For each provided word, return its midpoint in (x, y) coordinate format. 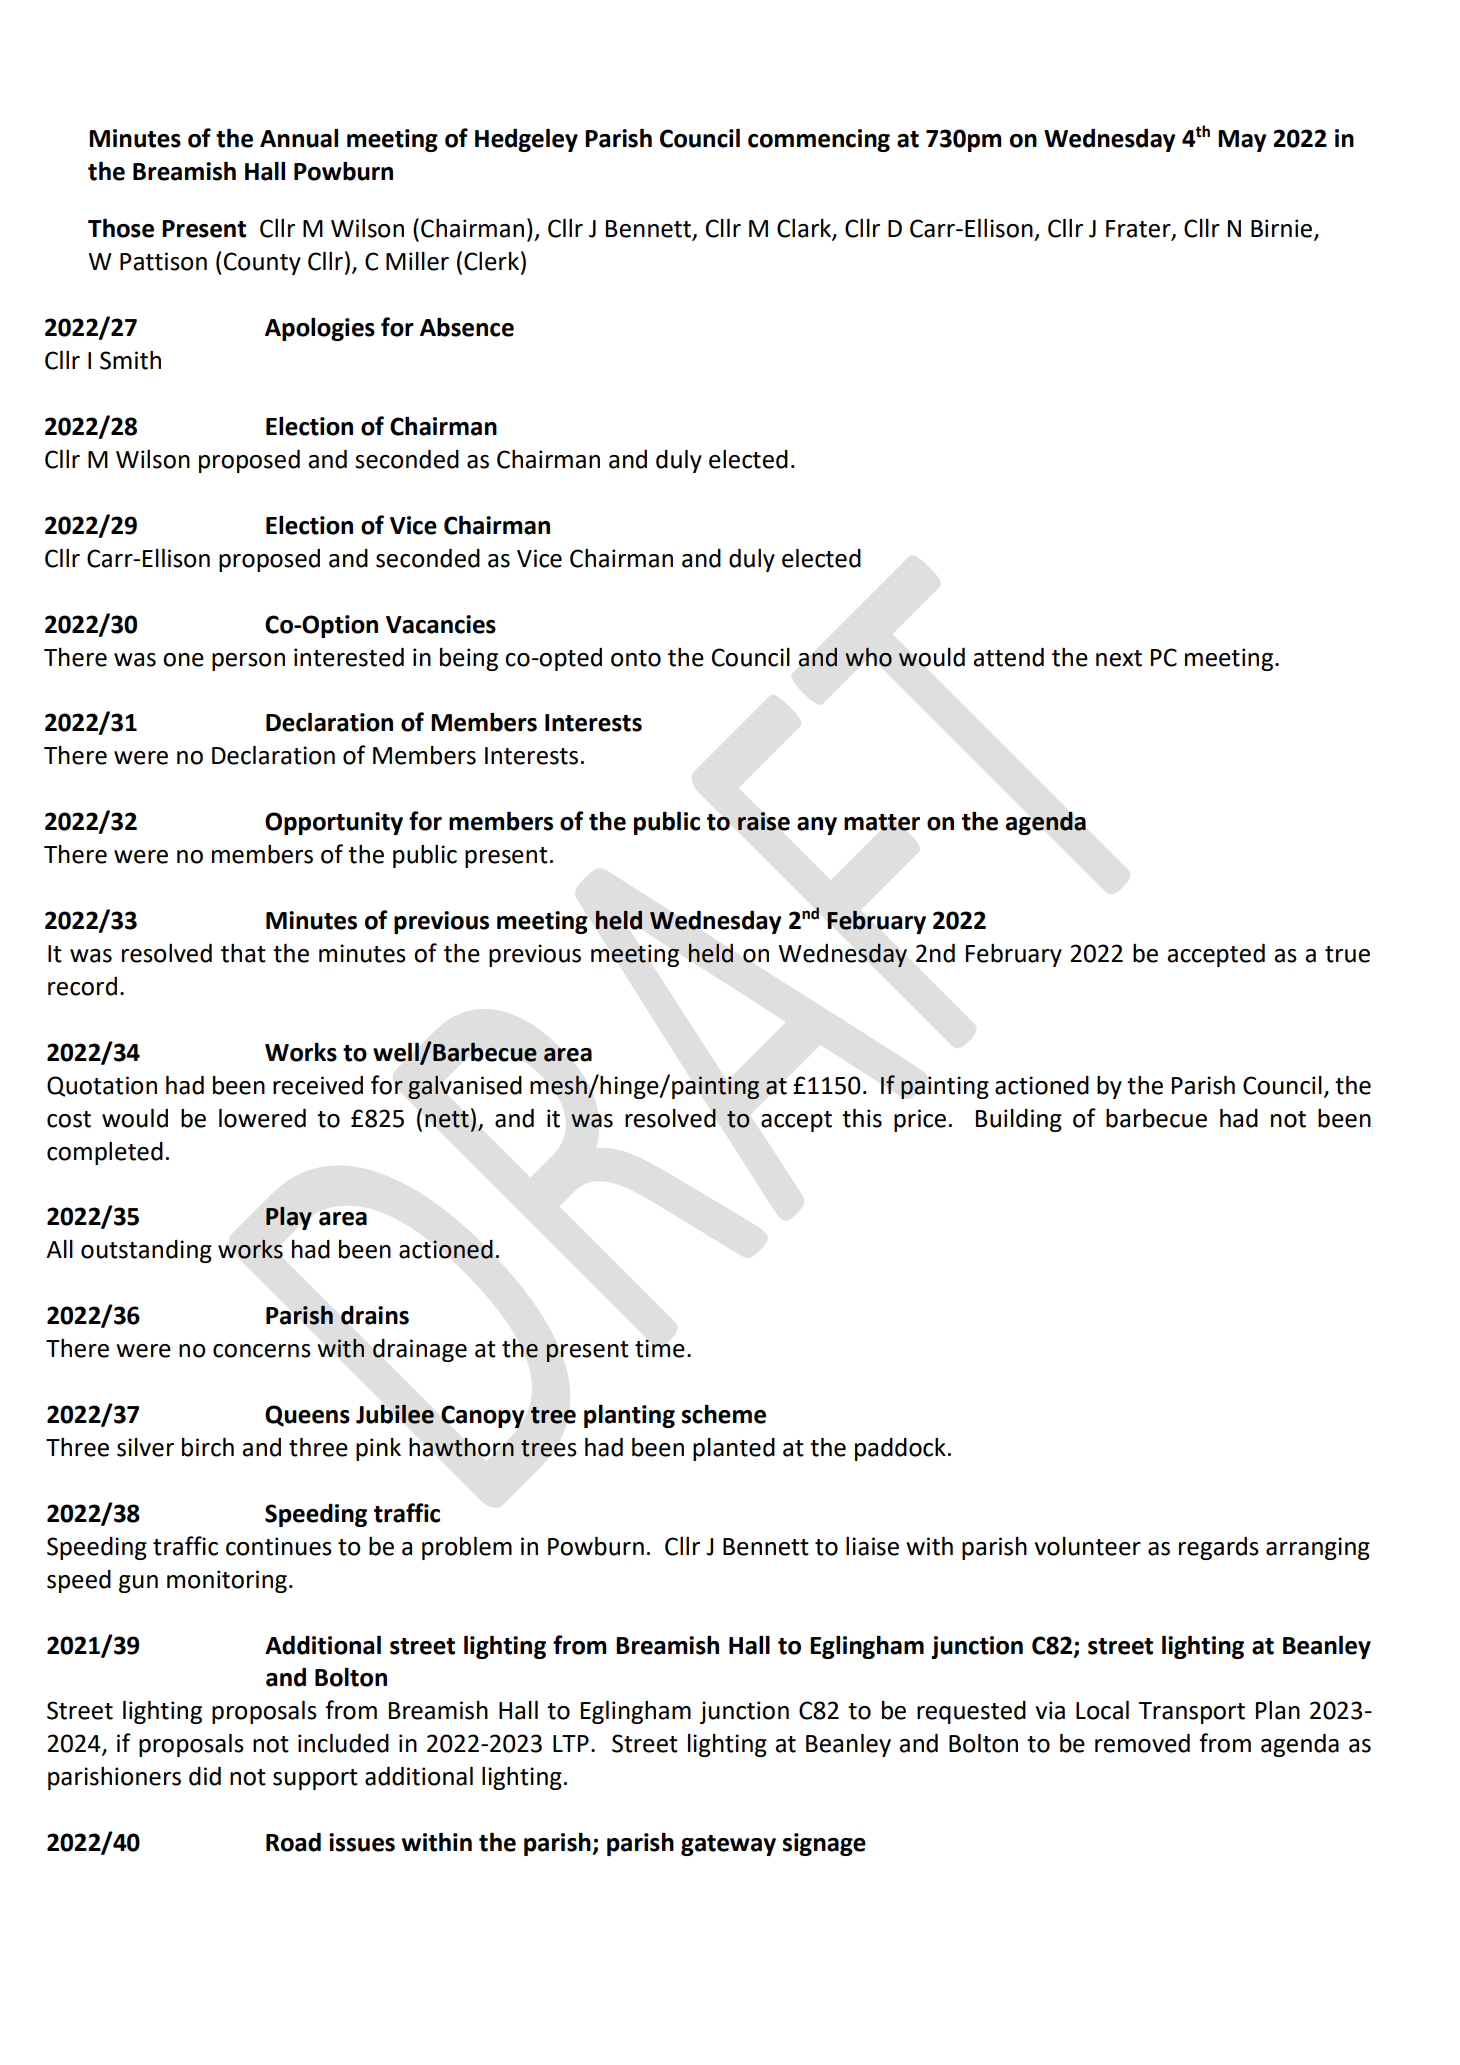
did (205, 1776)
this (862, 1118)
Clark (805, 229)
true (1347, 954)
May (1242, 141)
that (243, 953)
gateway (728, 1845)
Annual (299, 138)
